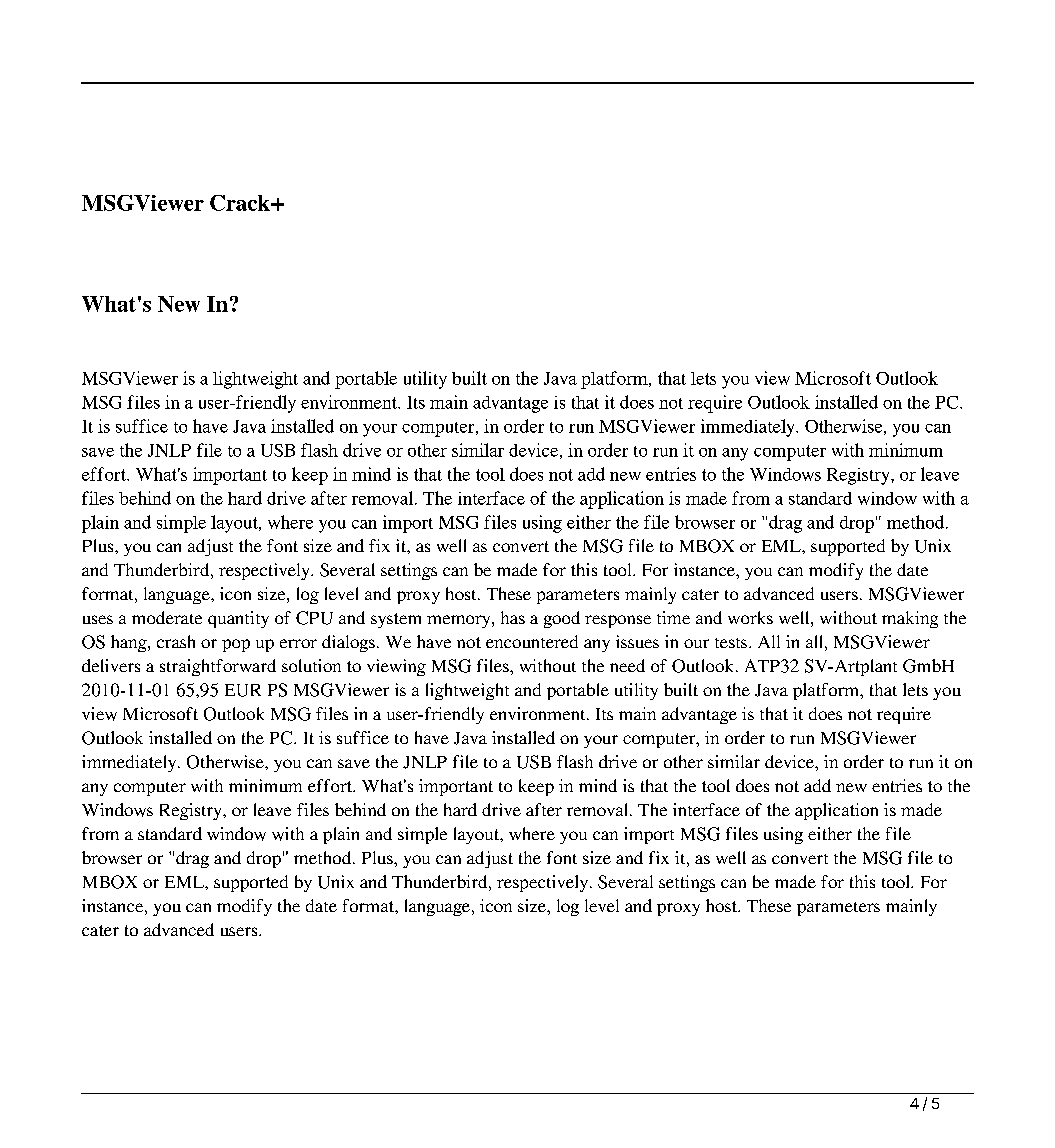 This document has height=1148, width=1055. Describe the element at coordinates (513, 617) in the document. I see `has` at that location.
